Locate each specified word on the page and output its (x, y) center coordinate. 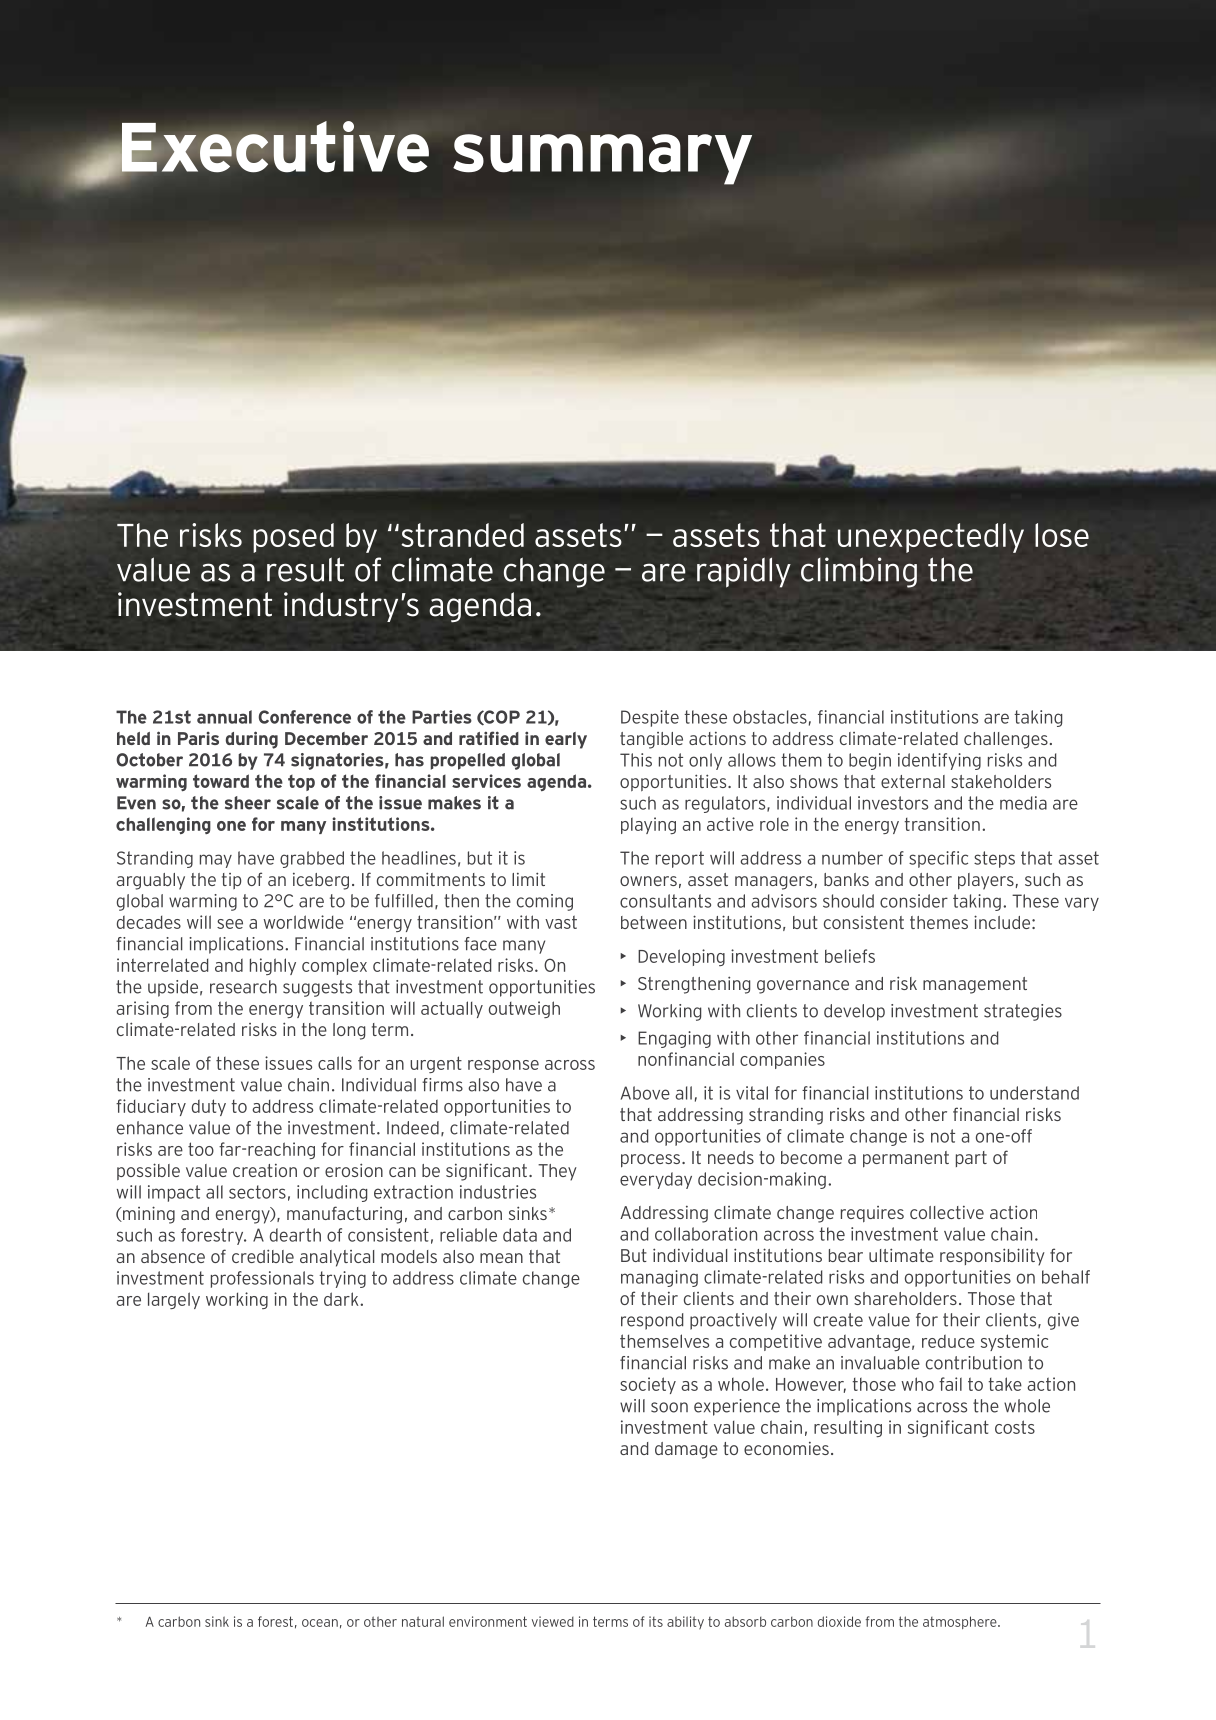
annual (224, 717)
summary (602, 159)
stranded (462, 535)
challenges (1006, 740)
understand (1034, 1093)
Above (645, 1093)
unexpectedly (931, 538)
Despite (650, 718)
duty (209, 1107)
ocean (320, 1623)
